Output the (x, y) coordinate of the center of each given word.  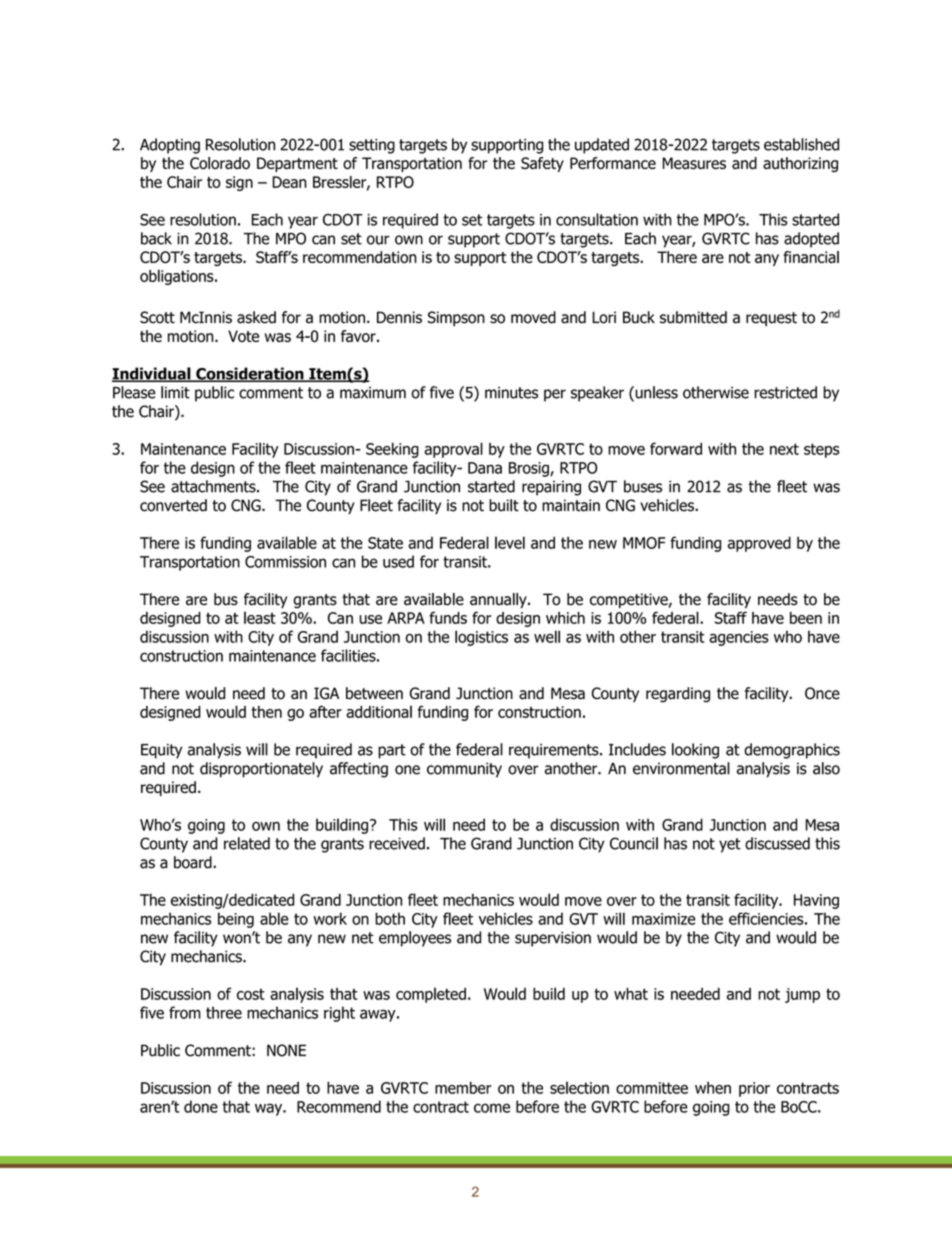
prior (754, 1089)
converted (173, 505)
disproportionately (261, 770)
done (201, 1106)
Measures (694, 163)
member (463, 1087)
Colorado (220, 163)
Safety (542, 164)
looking (695, 751)
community (464, 770)
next (784, 449)
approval (453, 450)
